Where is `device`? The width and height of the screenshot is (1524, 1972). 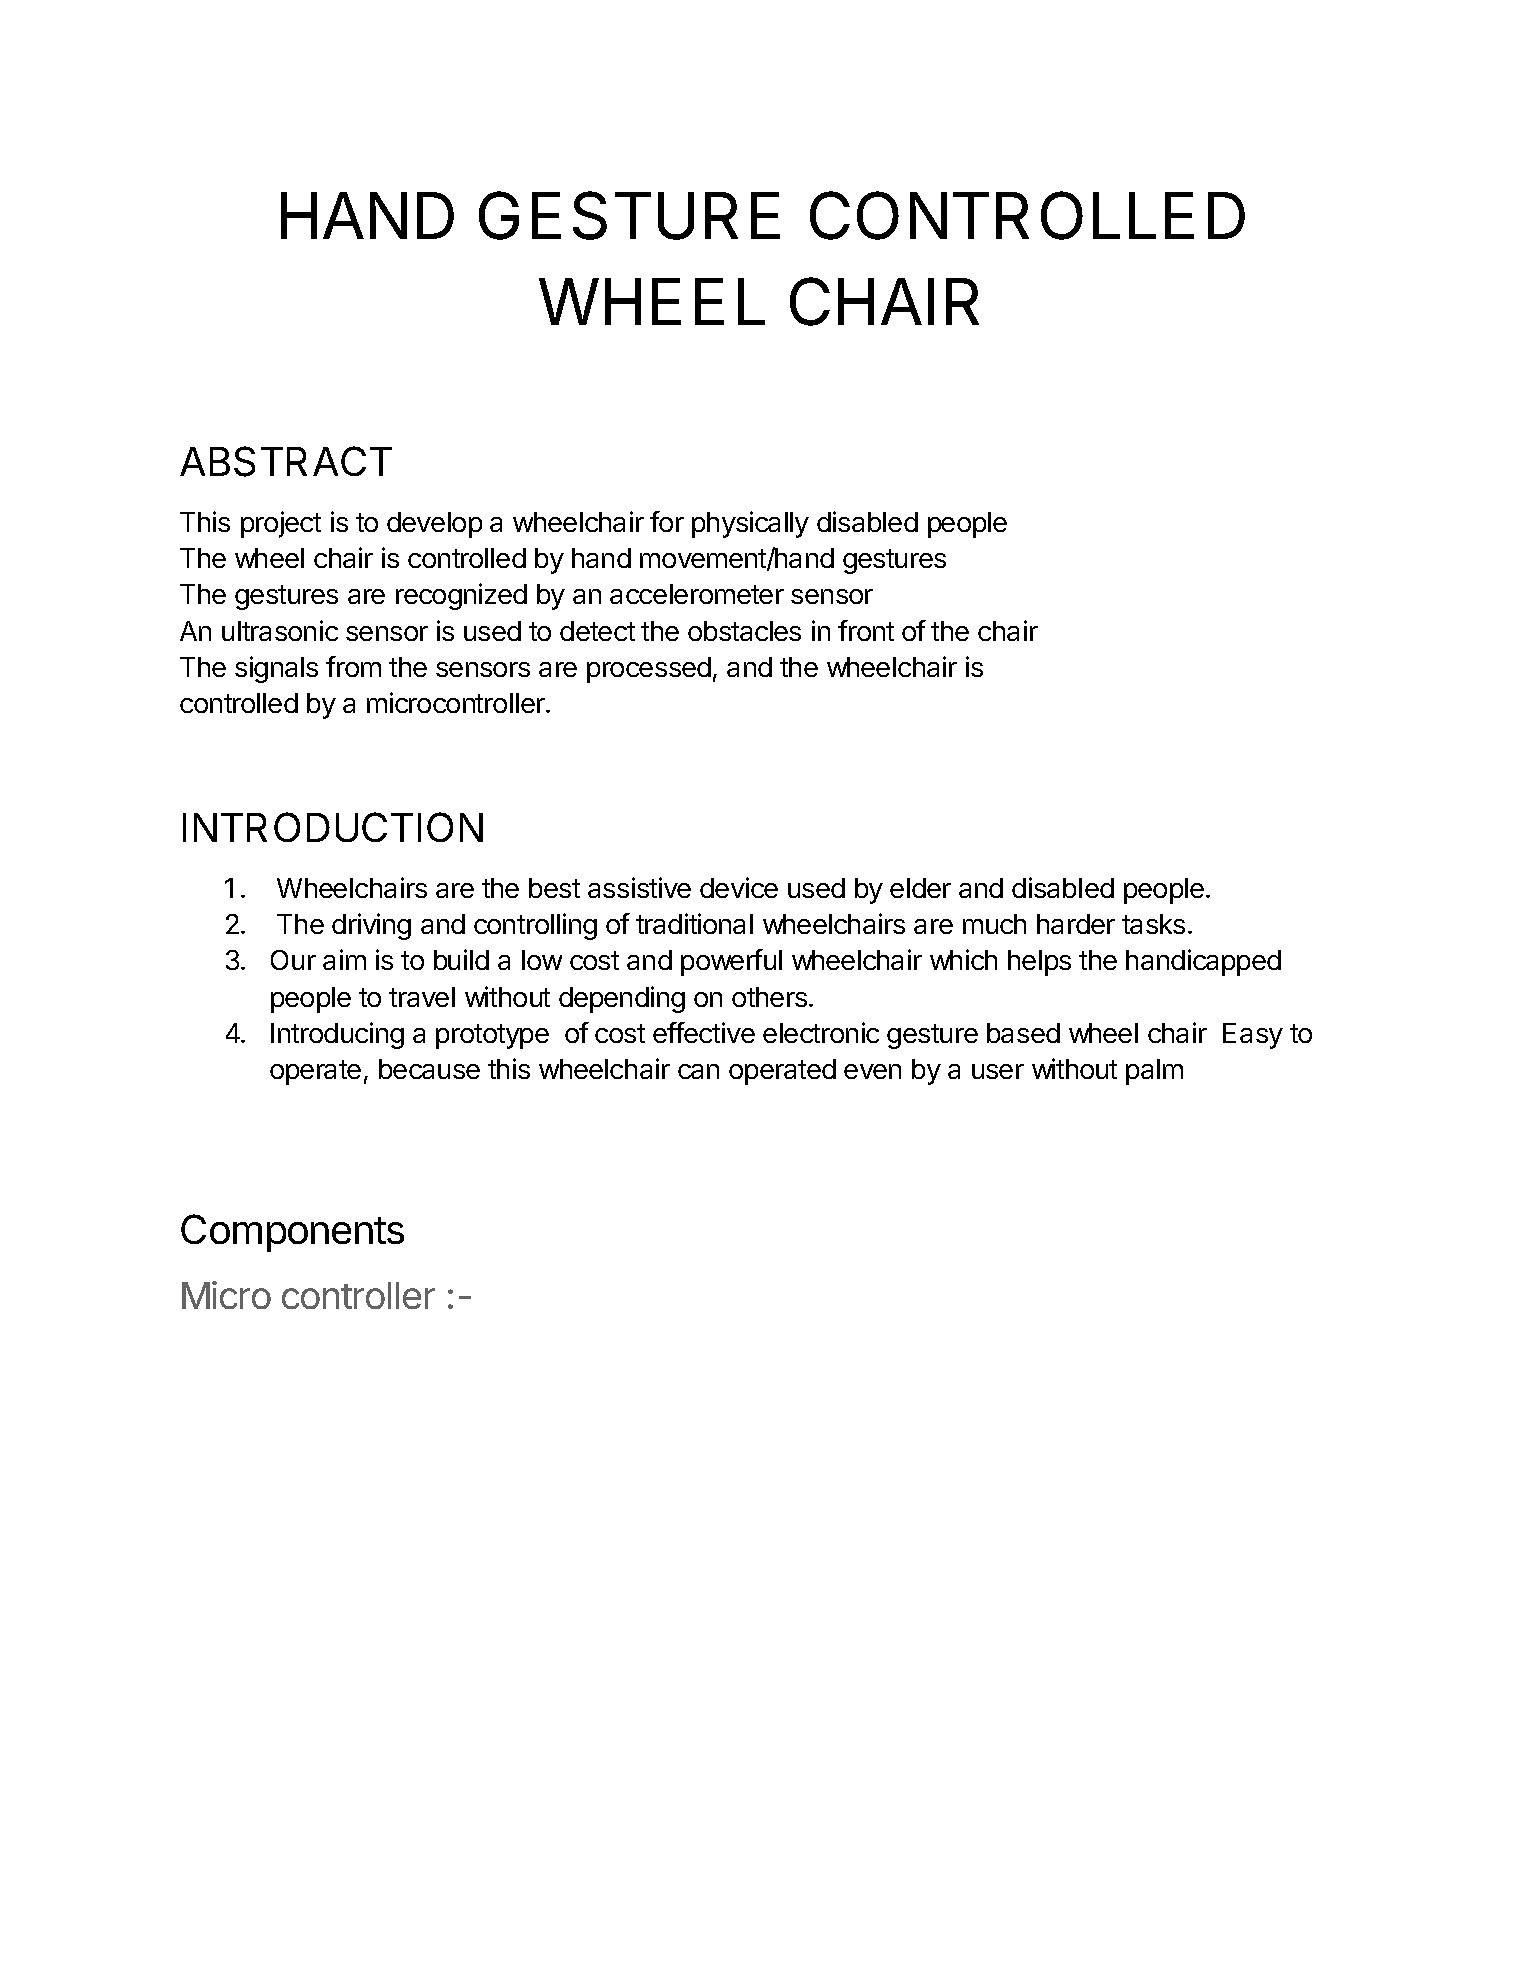 device is located at coordinates (739, 887).
